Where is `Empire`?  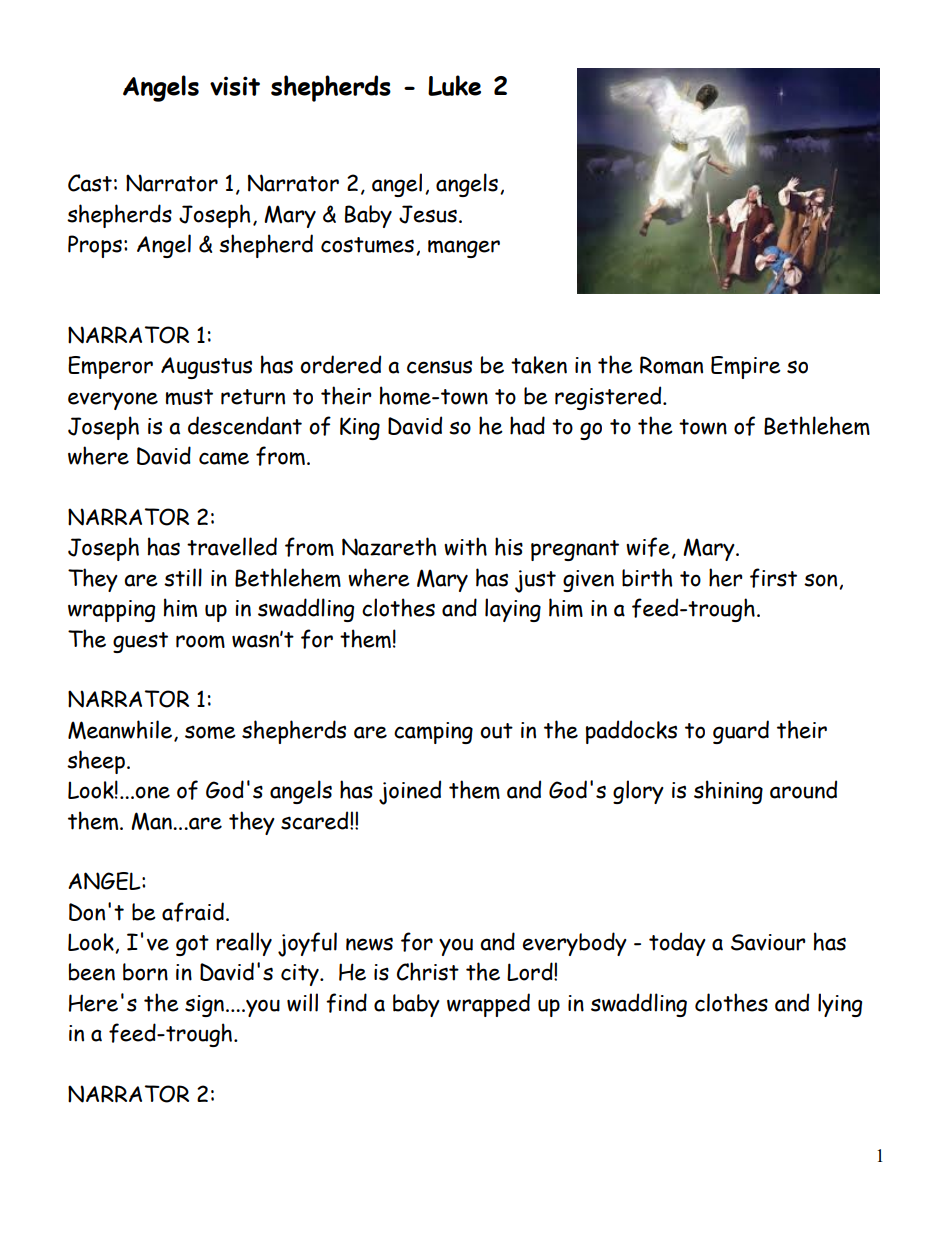 Empire is located at coordinates (746, 367).
